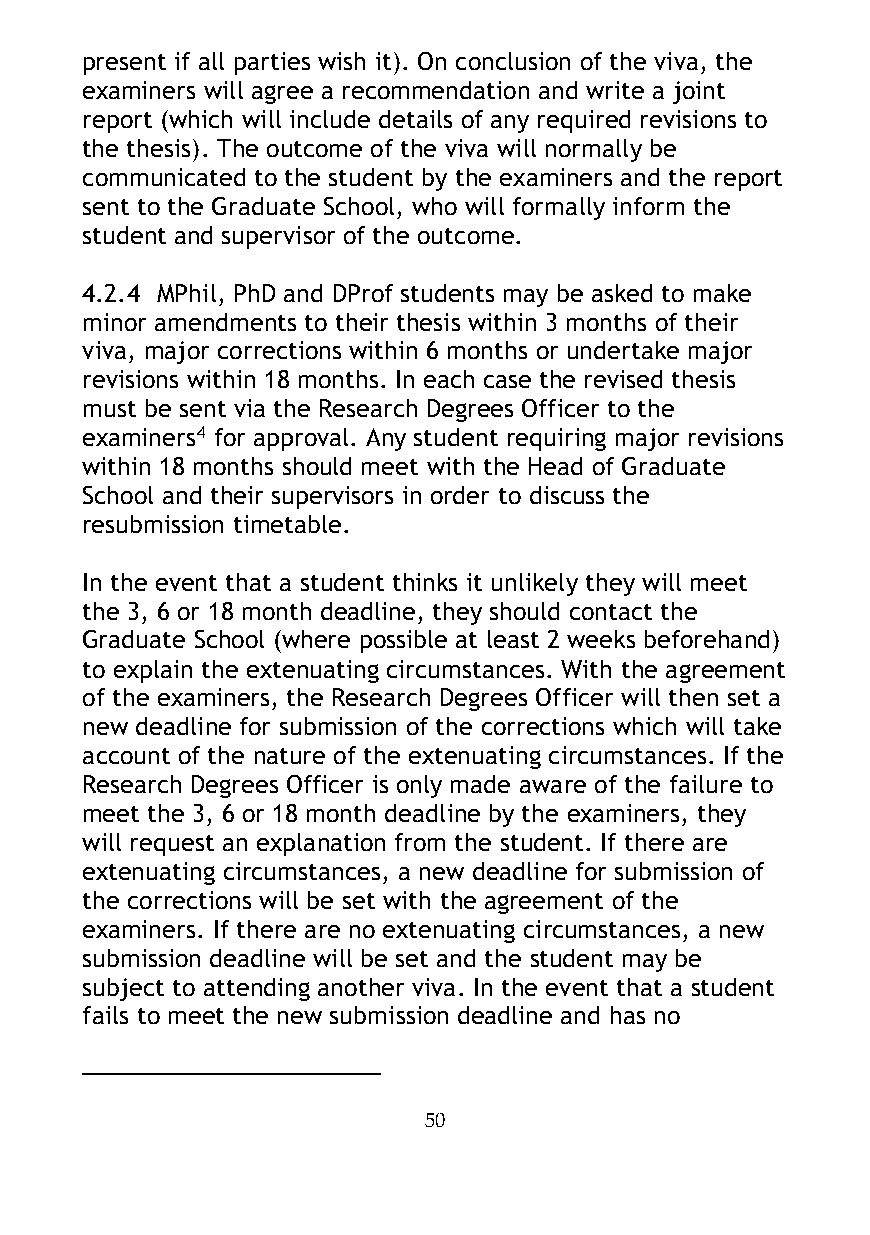  What do you see at coordinates (123, 989) in the screenshot?
I see `subject` at bounding box center [123, 989].
